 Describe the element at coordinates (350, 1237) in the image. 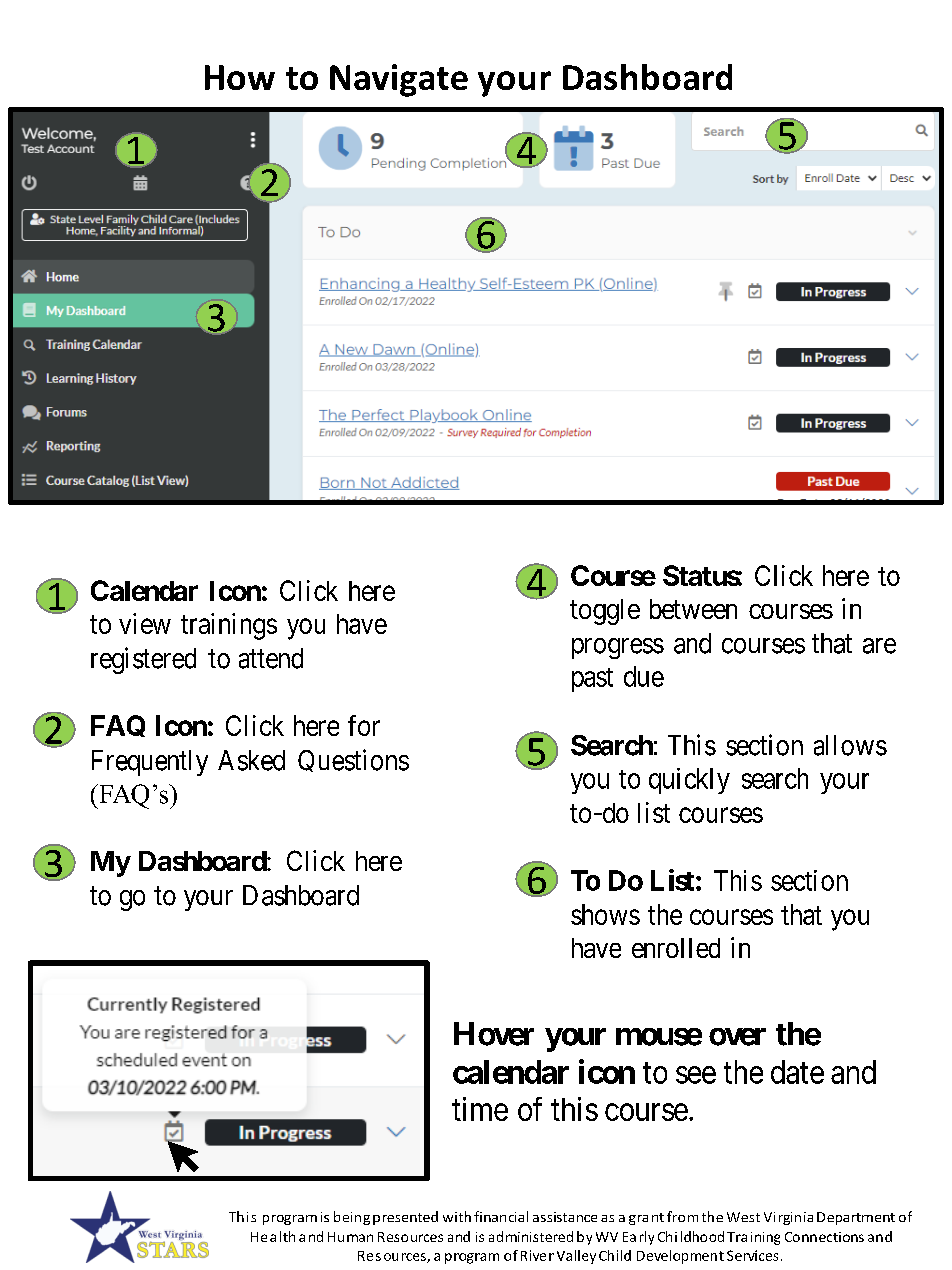

I see `Human` at that location.
